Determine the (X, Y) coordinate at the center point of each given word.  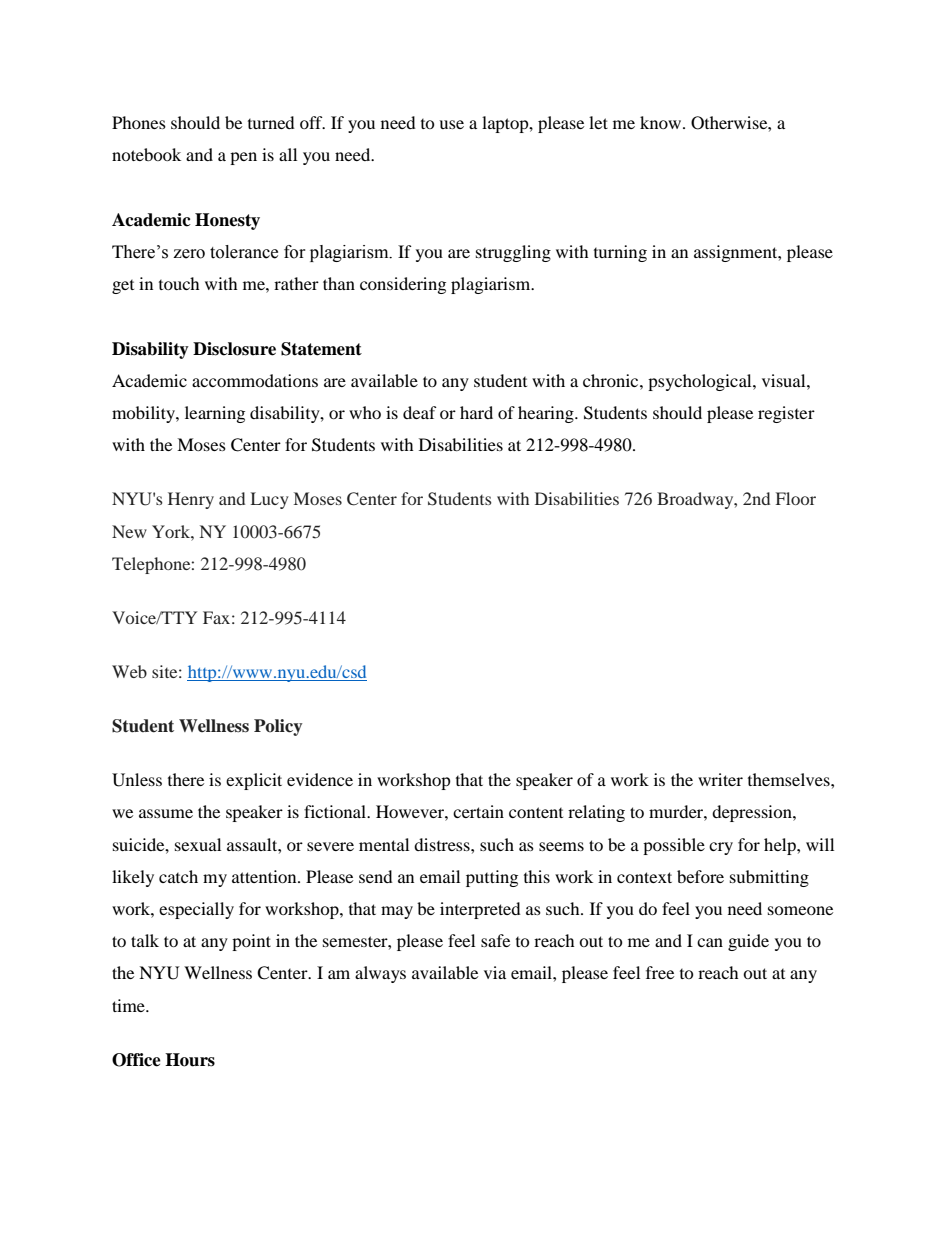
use (451, 124)
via (495, 972)
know (662, 122)
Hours (190, 1060)
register (786, 414)
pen (243, 158)
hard (476, 412)
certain (478, 811)
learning (215, 414)
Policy (278, 727)
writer (720, 779)
